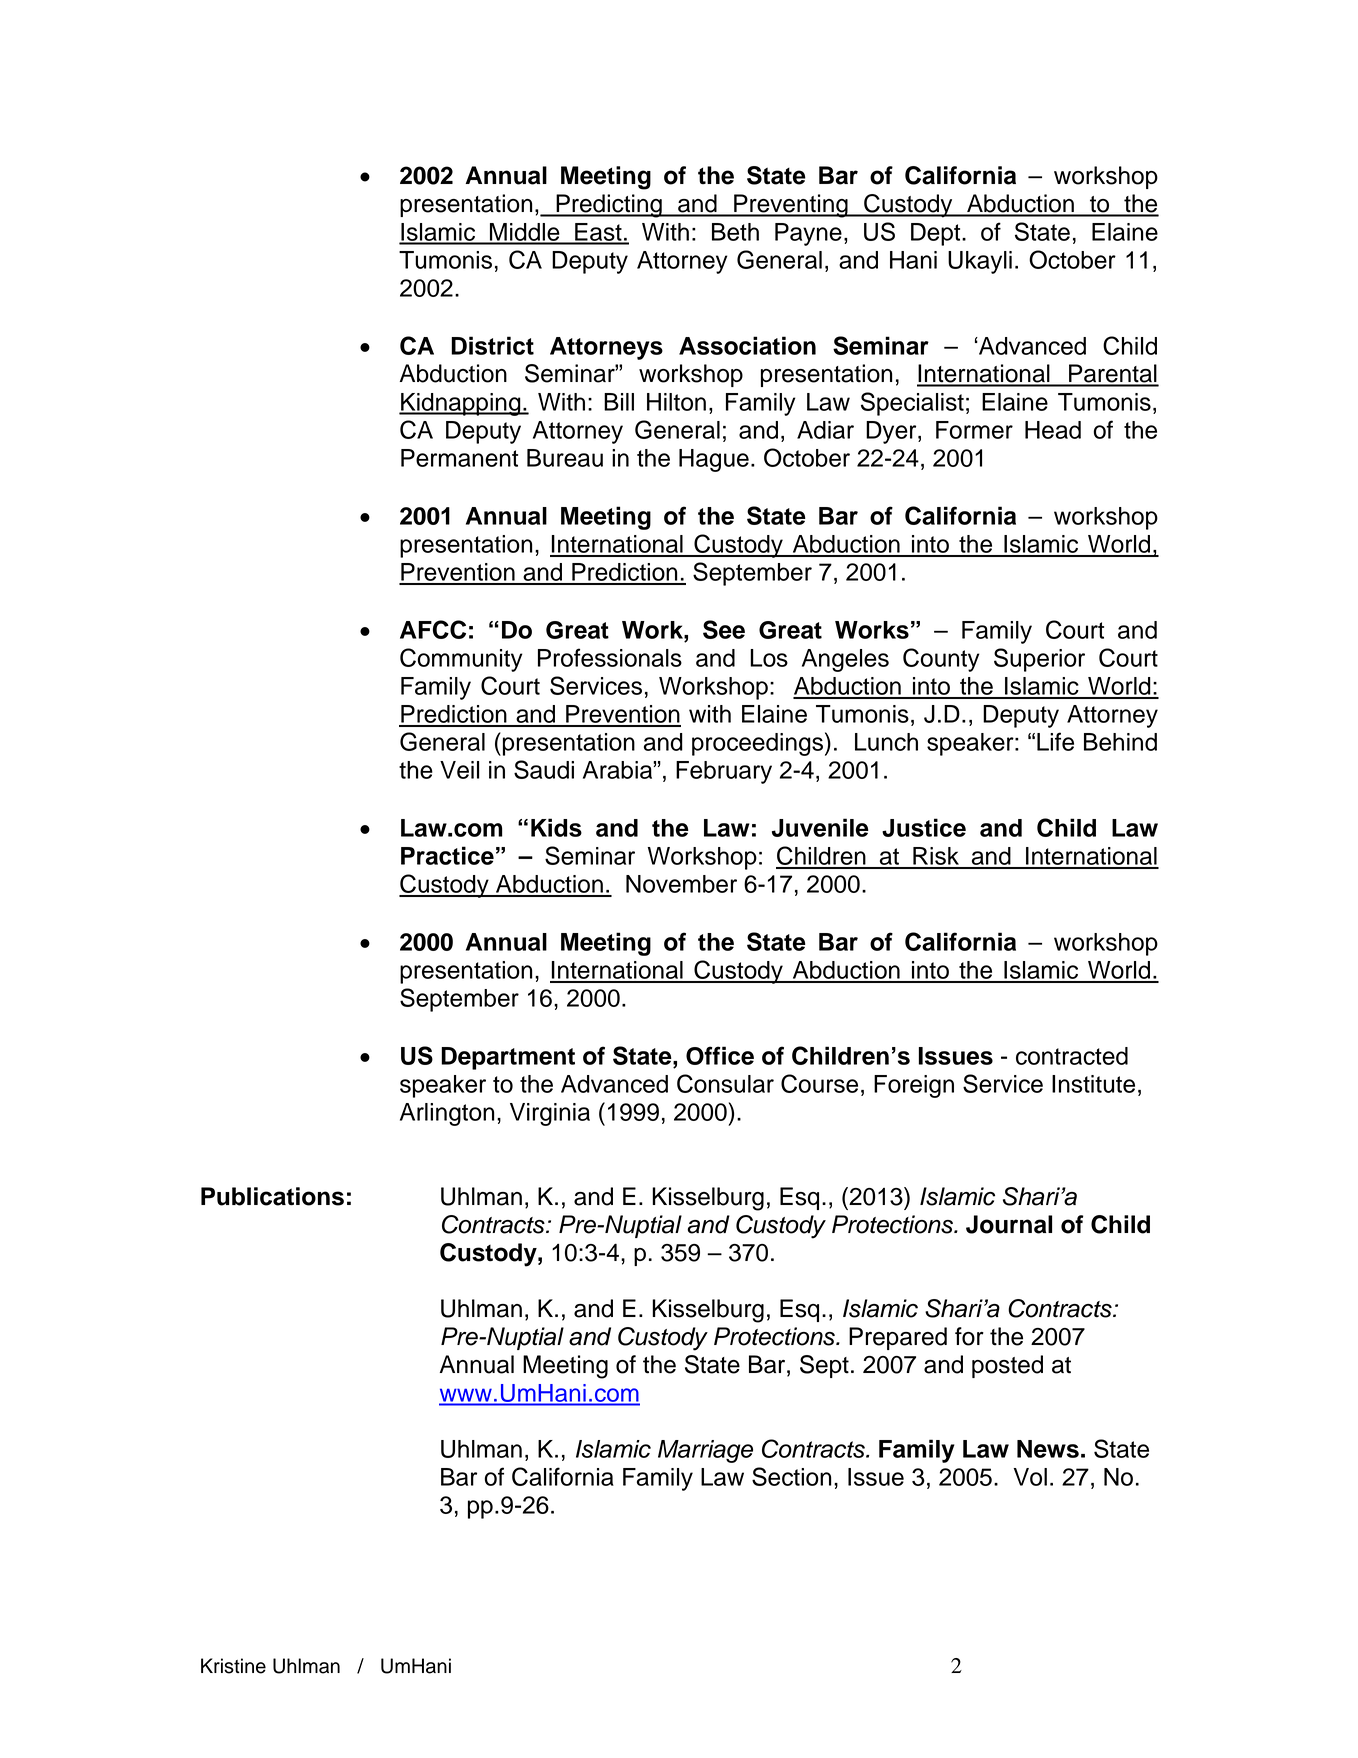  Describe the element at coordinates (1009, 1224) in the document. I see `Journal` at that location.
